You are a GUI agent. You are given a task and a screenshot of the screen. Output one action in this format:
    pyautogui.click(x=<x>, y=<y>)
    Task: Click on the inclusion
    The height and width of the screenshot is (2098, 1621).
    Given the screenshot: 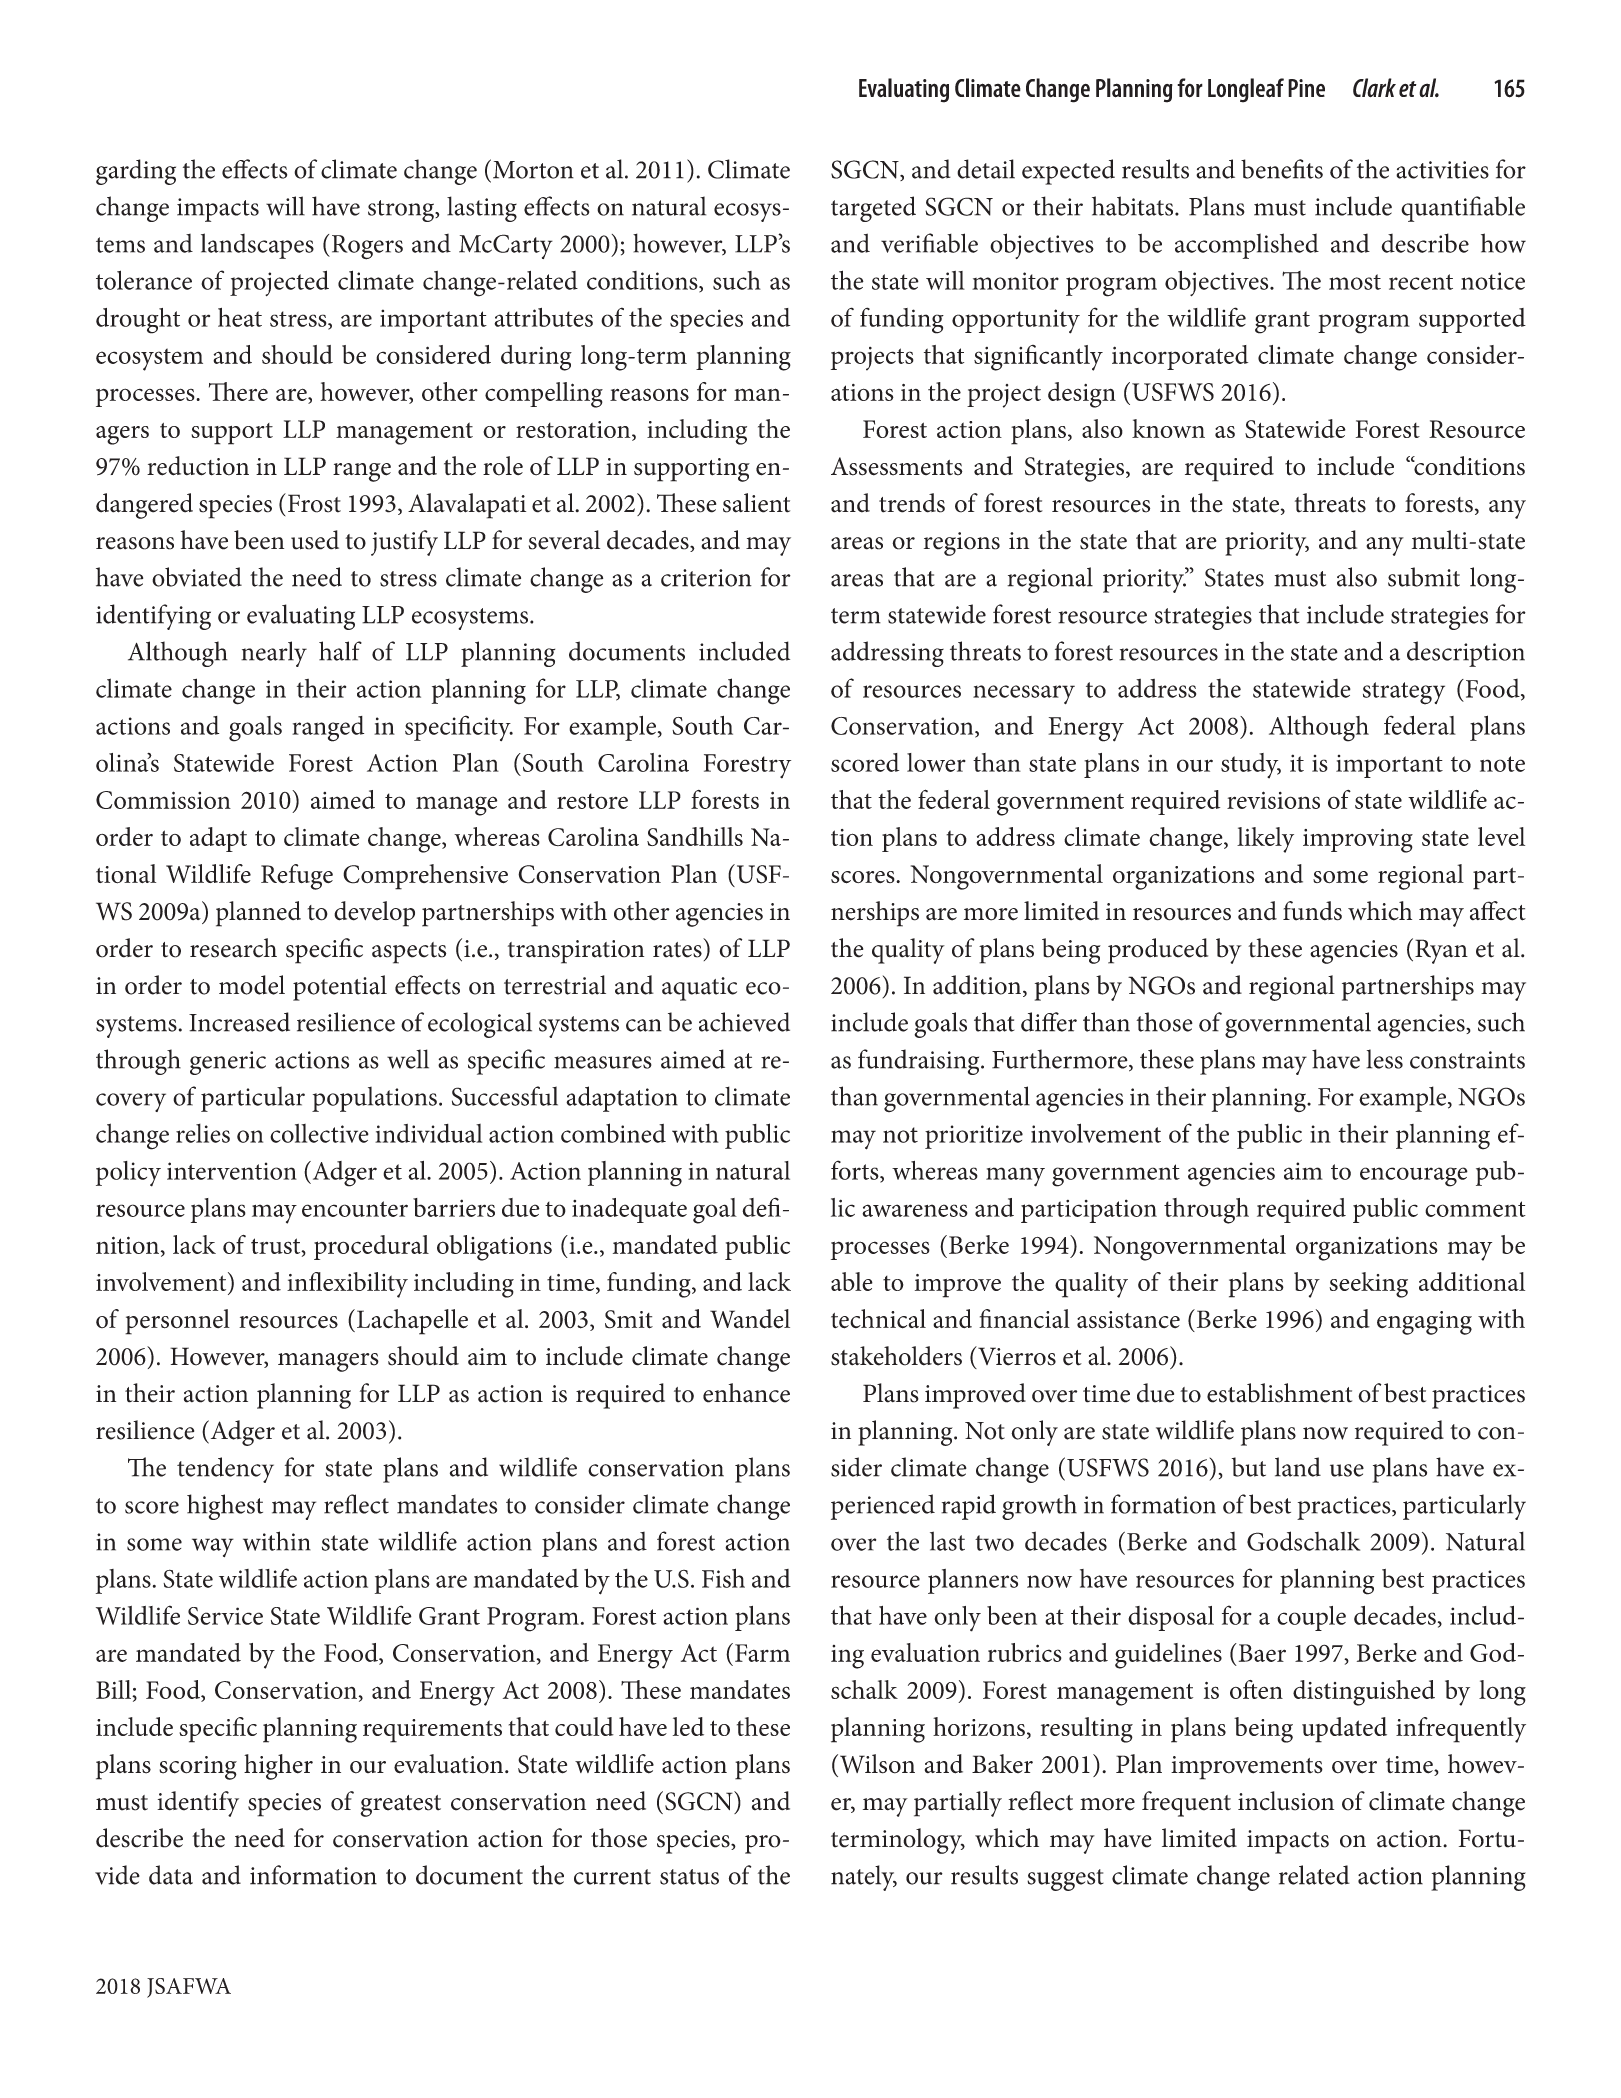 What is the action you would take?
    pyautogui.click(x=1286, y=1801)
